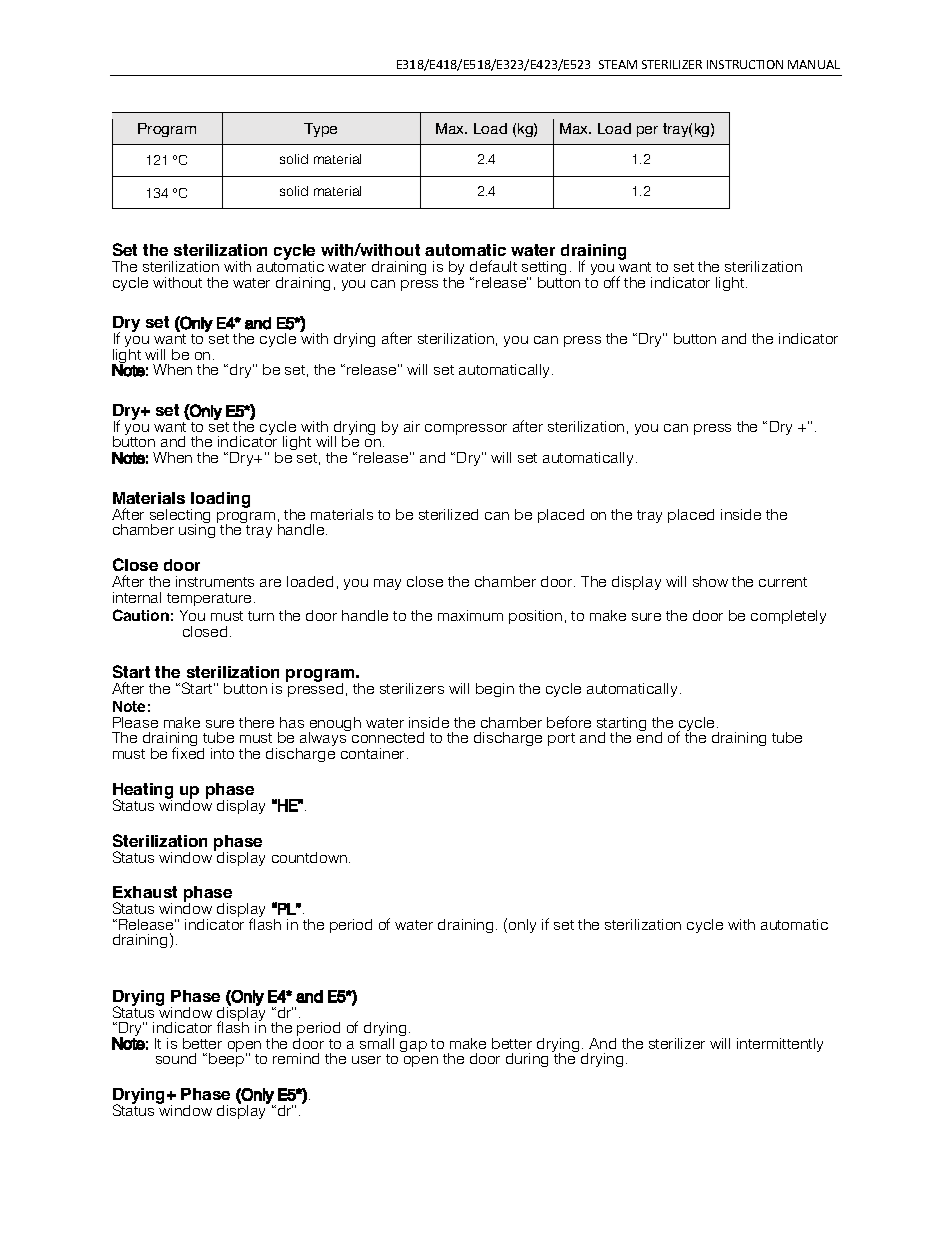  Describe the element at coordinates (745, 64) in the document. I see `INSTRUCTION` at that location.
